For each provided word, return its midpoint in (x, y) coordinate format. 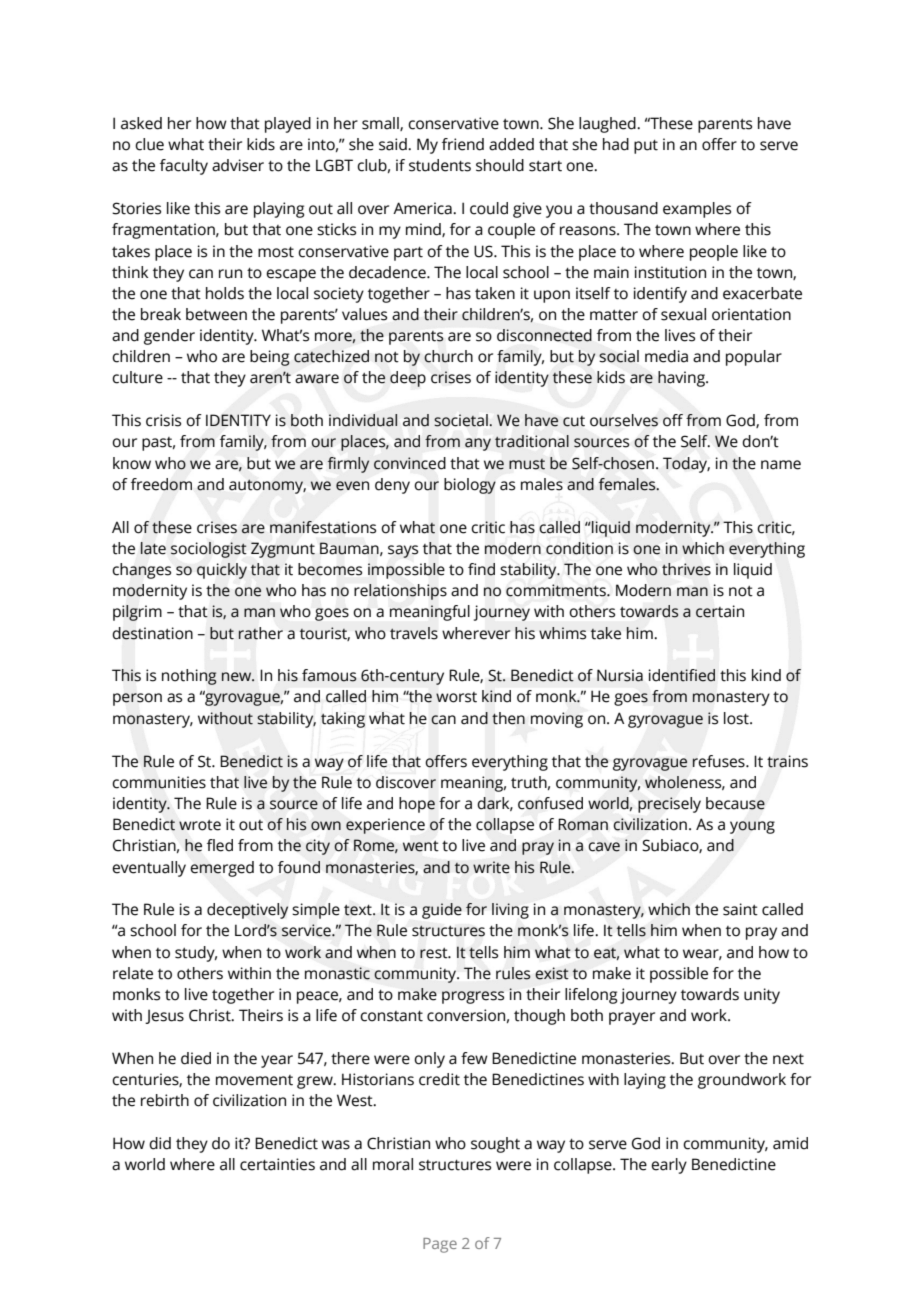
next (788, 1059)
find (481, 569)
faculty (184, 167)
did (160, 1143)
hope (417, 805)
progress (473, 997)
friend (463, 144)
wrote (200, 825)
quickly (222, 571)
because (735, 803)
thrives (686, 569)
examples (697, 210)
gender (169, 337)
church (448, 356)
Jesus (164, 1016)
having (682, 379)
